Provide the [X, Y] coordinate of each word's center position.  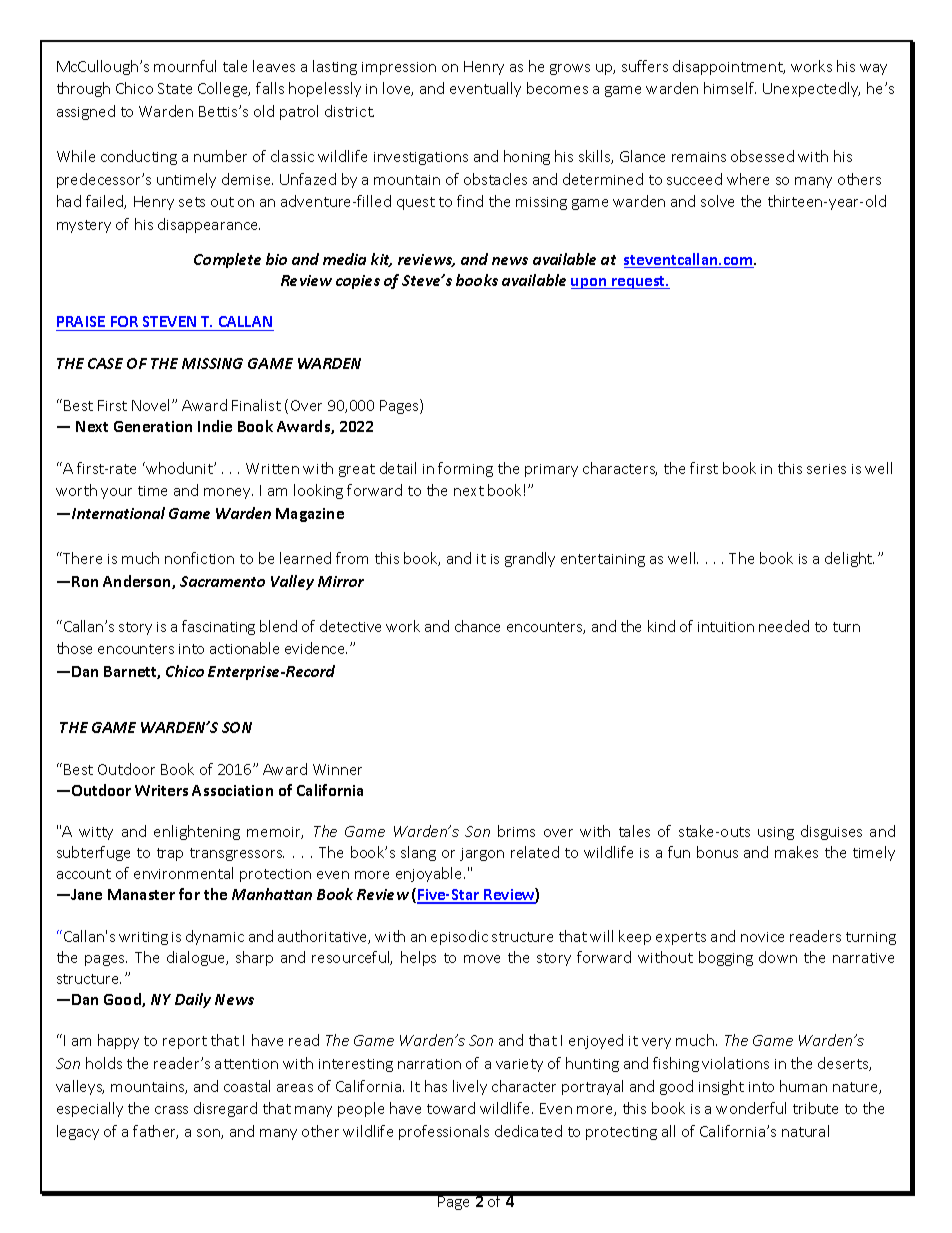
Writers [161, 790]
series [826, 469]
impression [399, 68]
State [175, 88]
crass [171, 1110]
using [776, 833]
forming [465, 469]
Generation [153, 426]
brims [516, 831]
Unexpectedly [811, 89]
